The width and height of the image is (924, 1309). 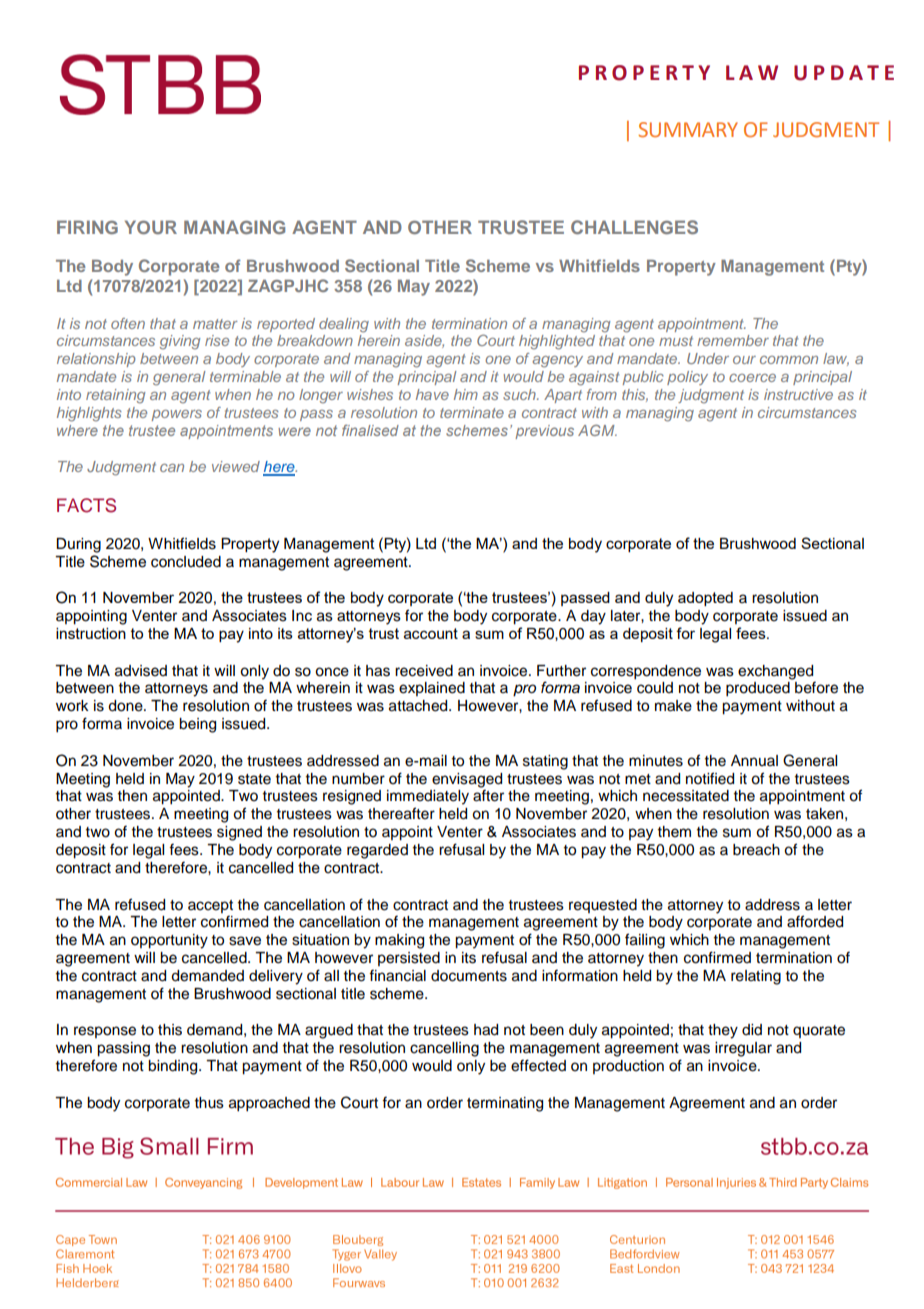 I want to click on SUMMARY, so click(x=688, y=129).
